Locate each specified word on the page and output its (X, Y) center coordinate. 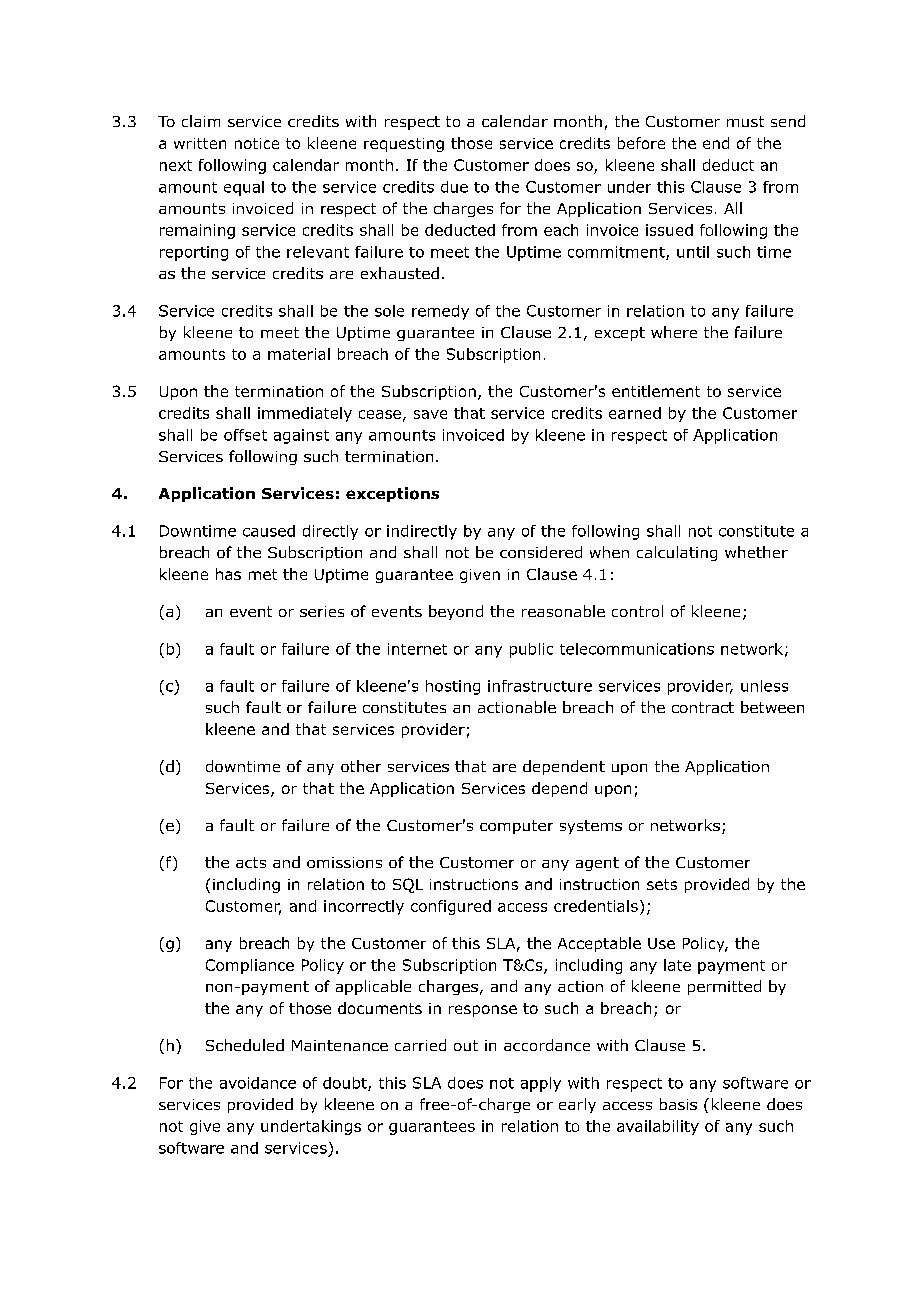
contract (703, 707)
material (299, 354)
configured (451, 907)
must (745, 121)
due (454, 187)
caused (269, 531)
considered (541, 552)
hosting (453, 687)
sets (662, 884)
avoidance (258, 1083)
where (674, 332)
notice (257, 143)
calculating (677, 553)
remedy (440, 312)
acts (251, 862)
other (361, 766)
